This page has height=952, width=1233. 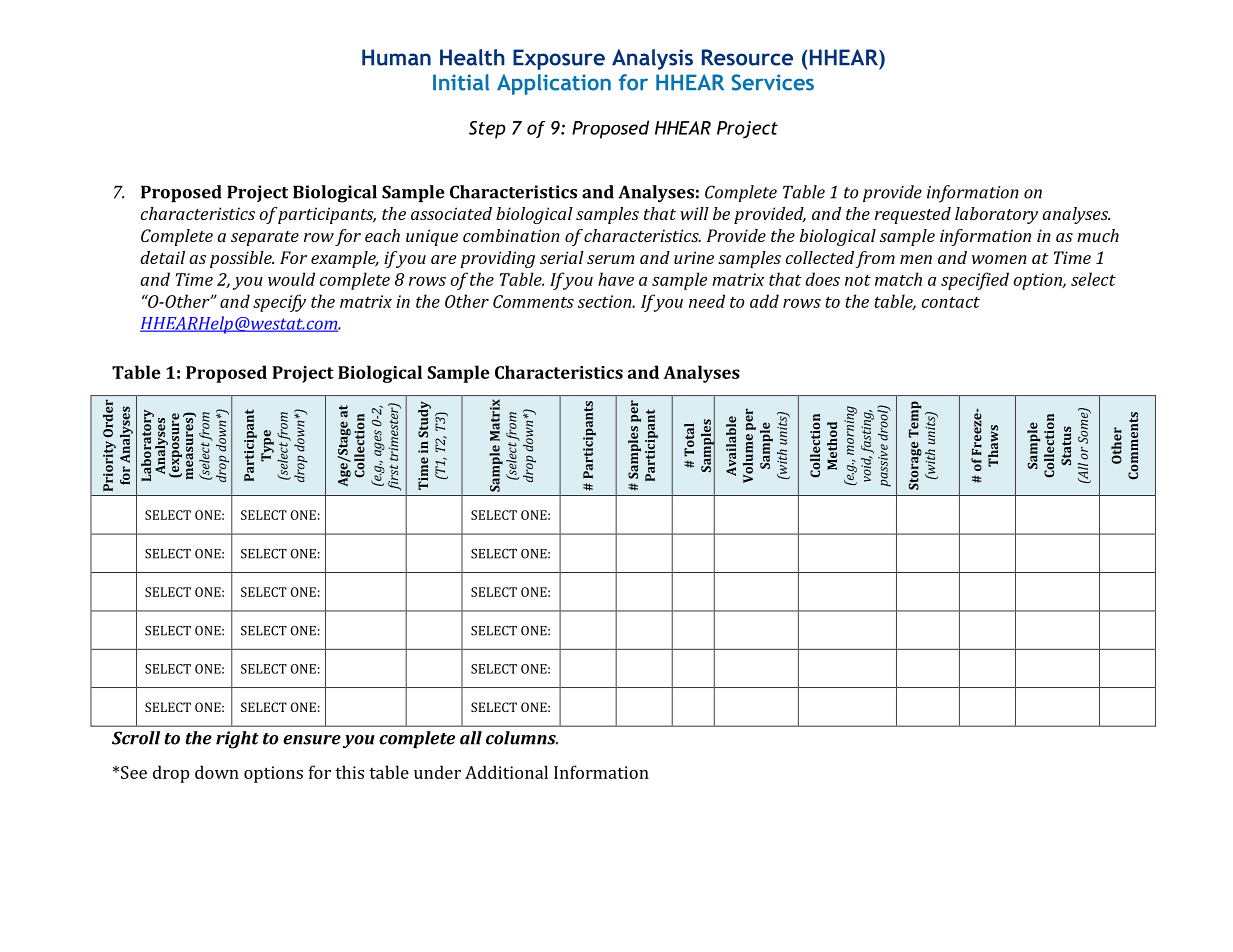 I want to click on Human, so click(x=396, y=57).
